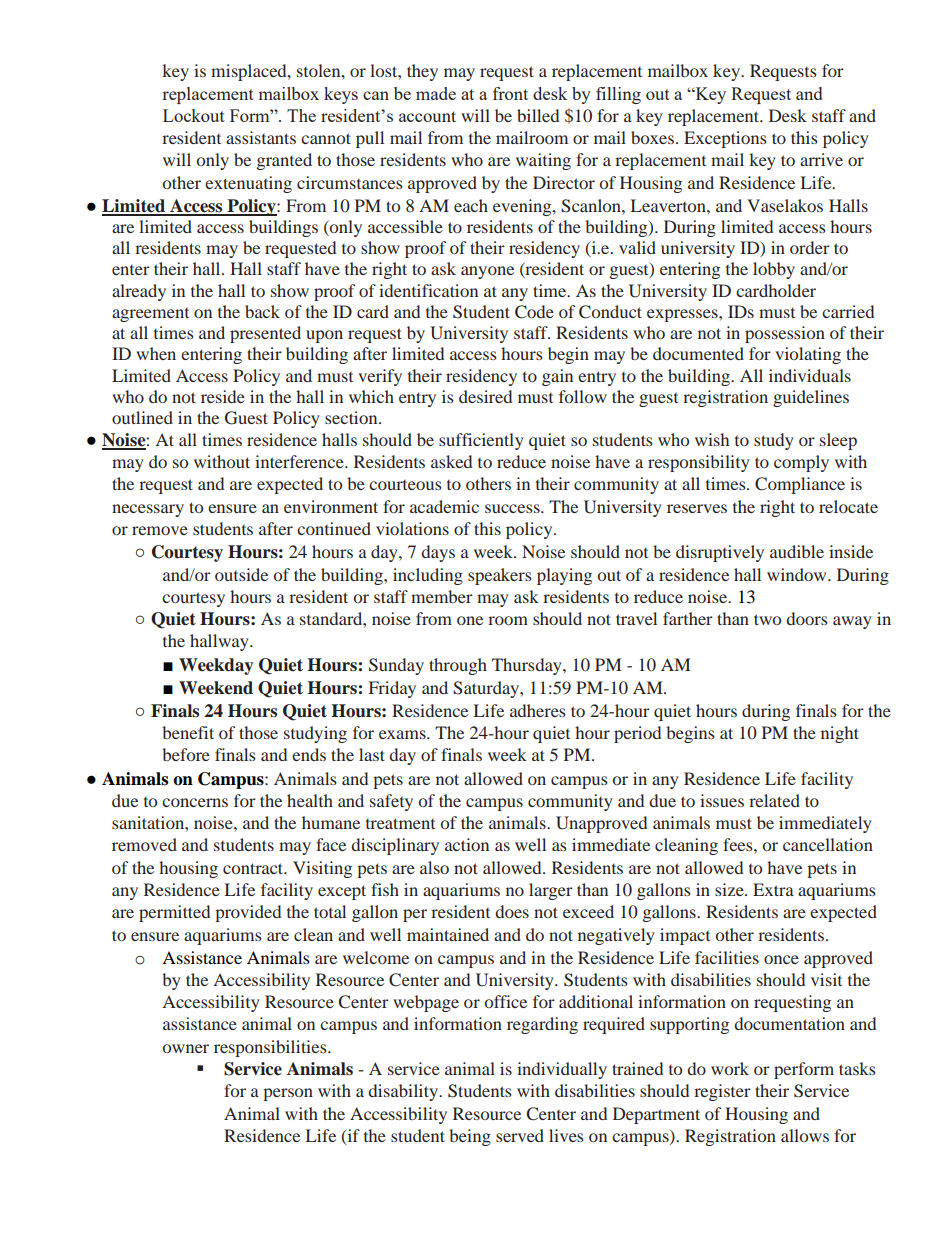 The width and height of the screenshot is (952, 1233). Describe the element at coordinates (500, 576) in the screenshot. I see `speakers` at that location.
